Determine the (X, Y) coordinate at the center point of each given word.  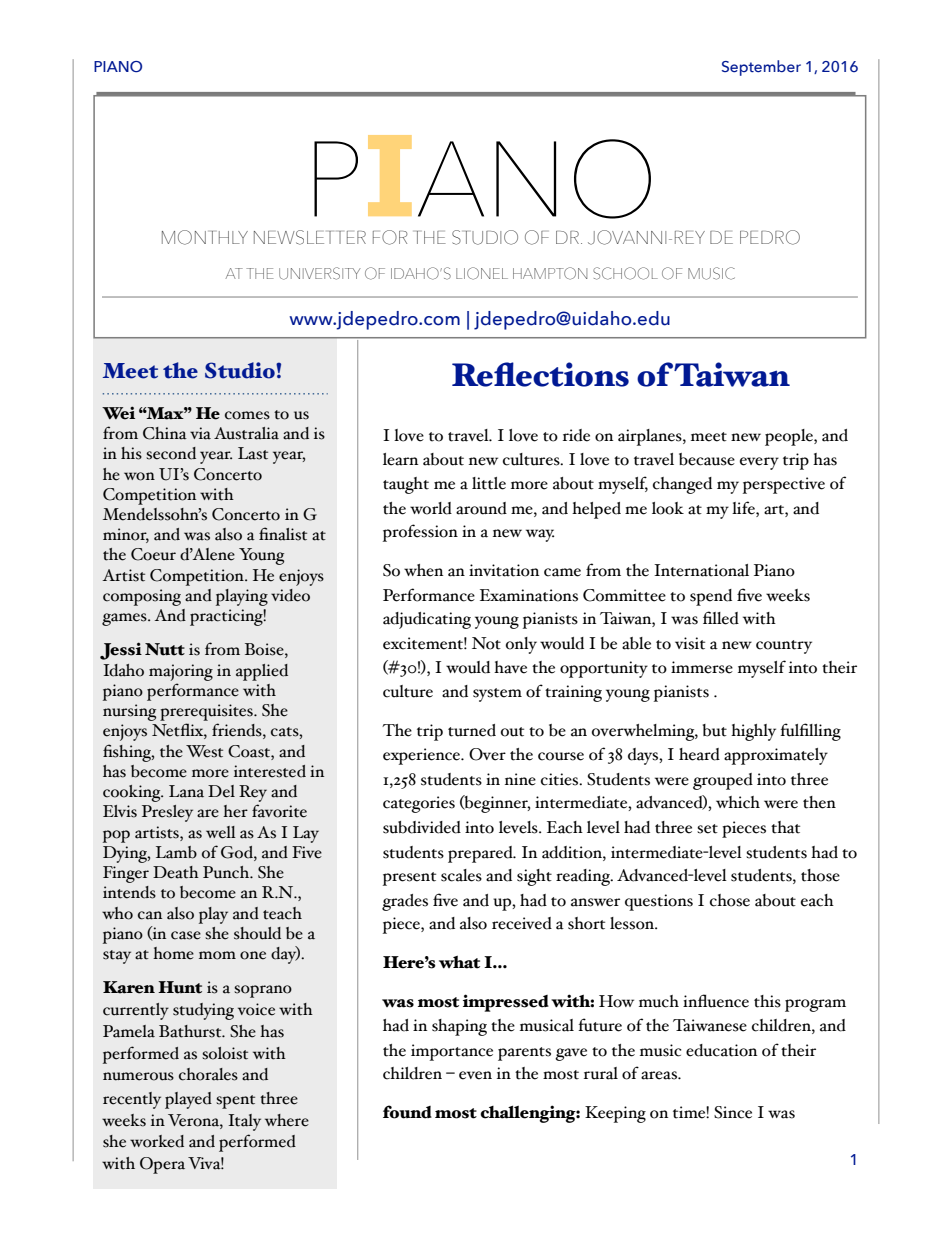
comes (247, 415)
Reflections (540, 374)
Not (486, 643)
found (407, 1112)
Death (176, 872)
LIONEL (482, 273)
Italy (244, 1122)
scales (461, 875)
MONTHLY (205, 237)
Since (733, 1112)
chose (730, 900)
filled (721, 618)
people (790, 437)
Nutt (165, 649)
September (761, 68)
